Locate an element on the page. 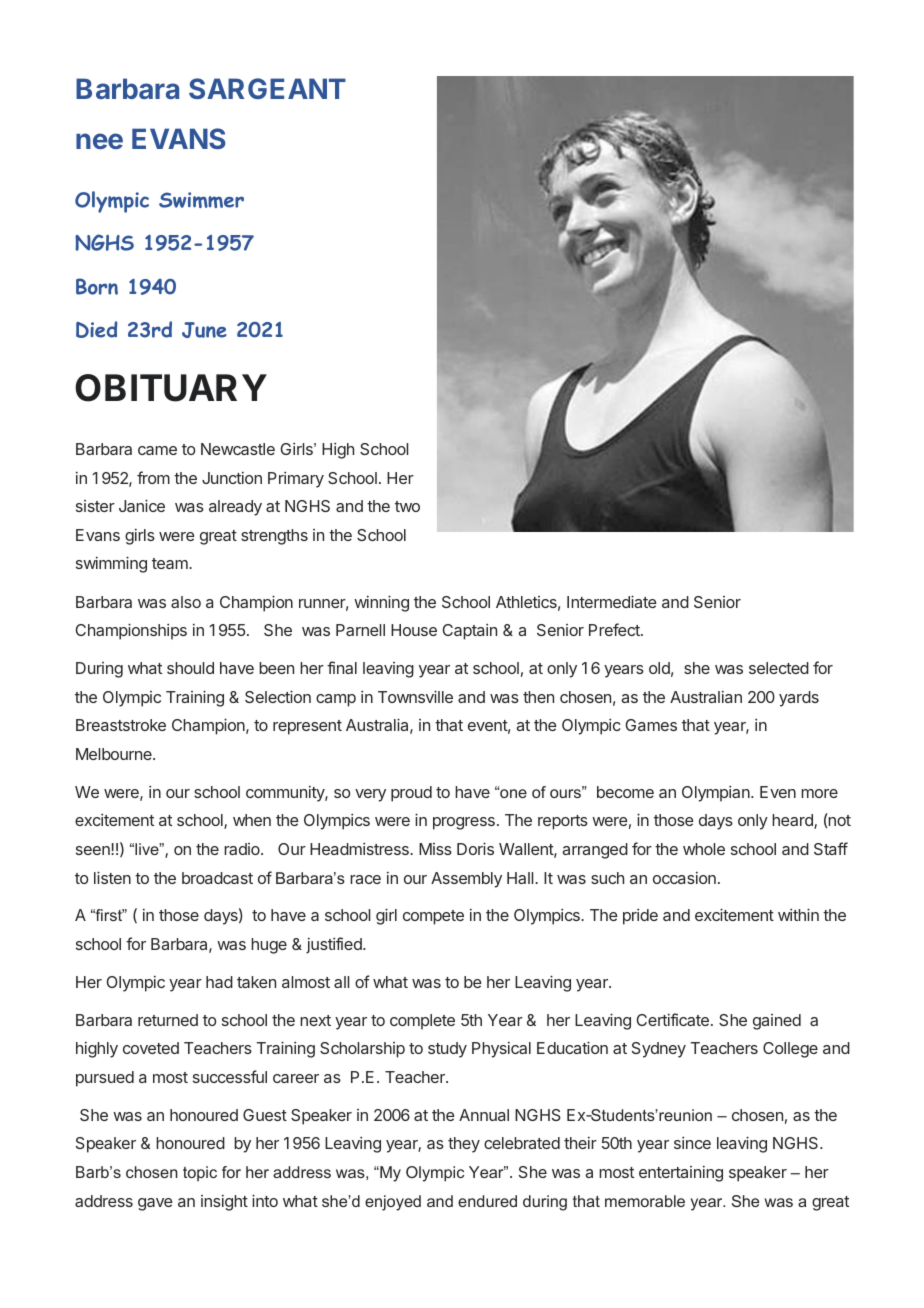 This image has height=1308, width=924. Swimmer is located at coordinates (201, 200).
